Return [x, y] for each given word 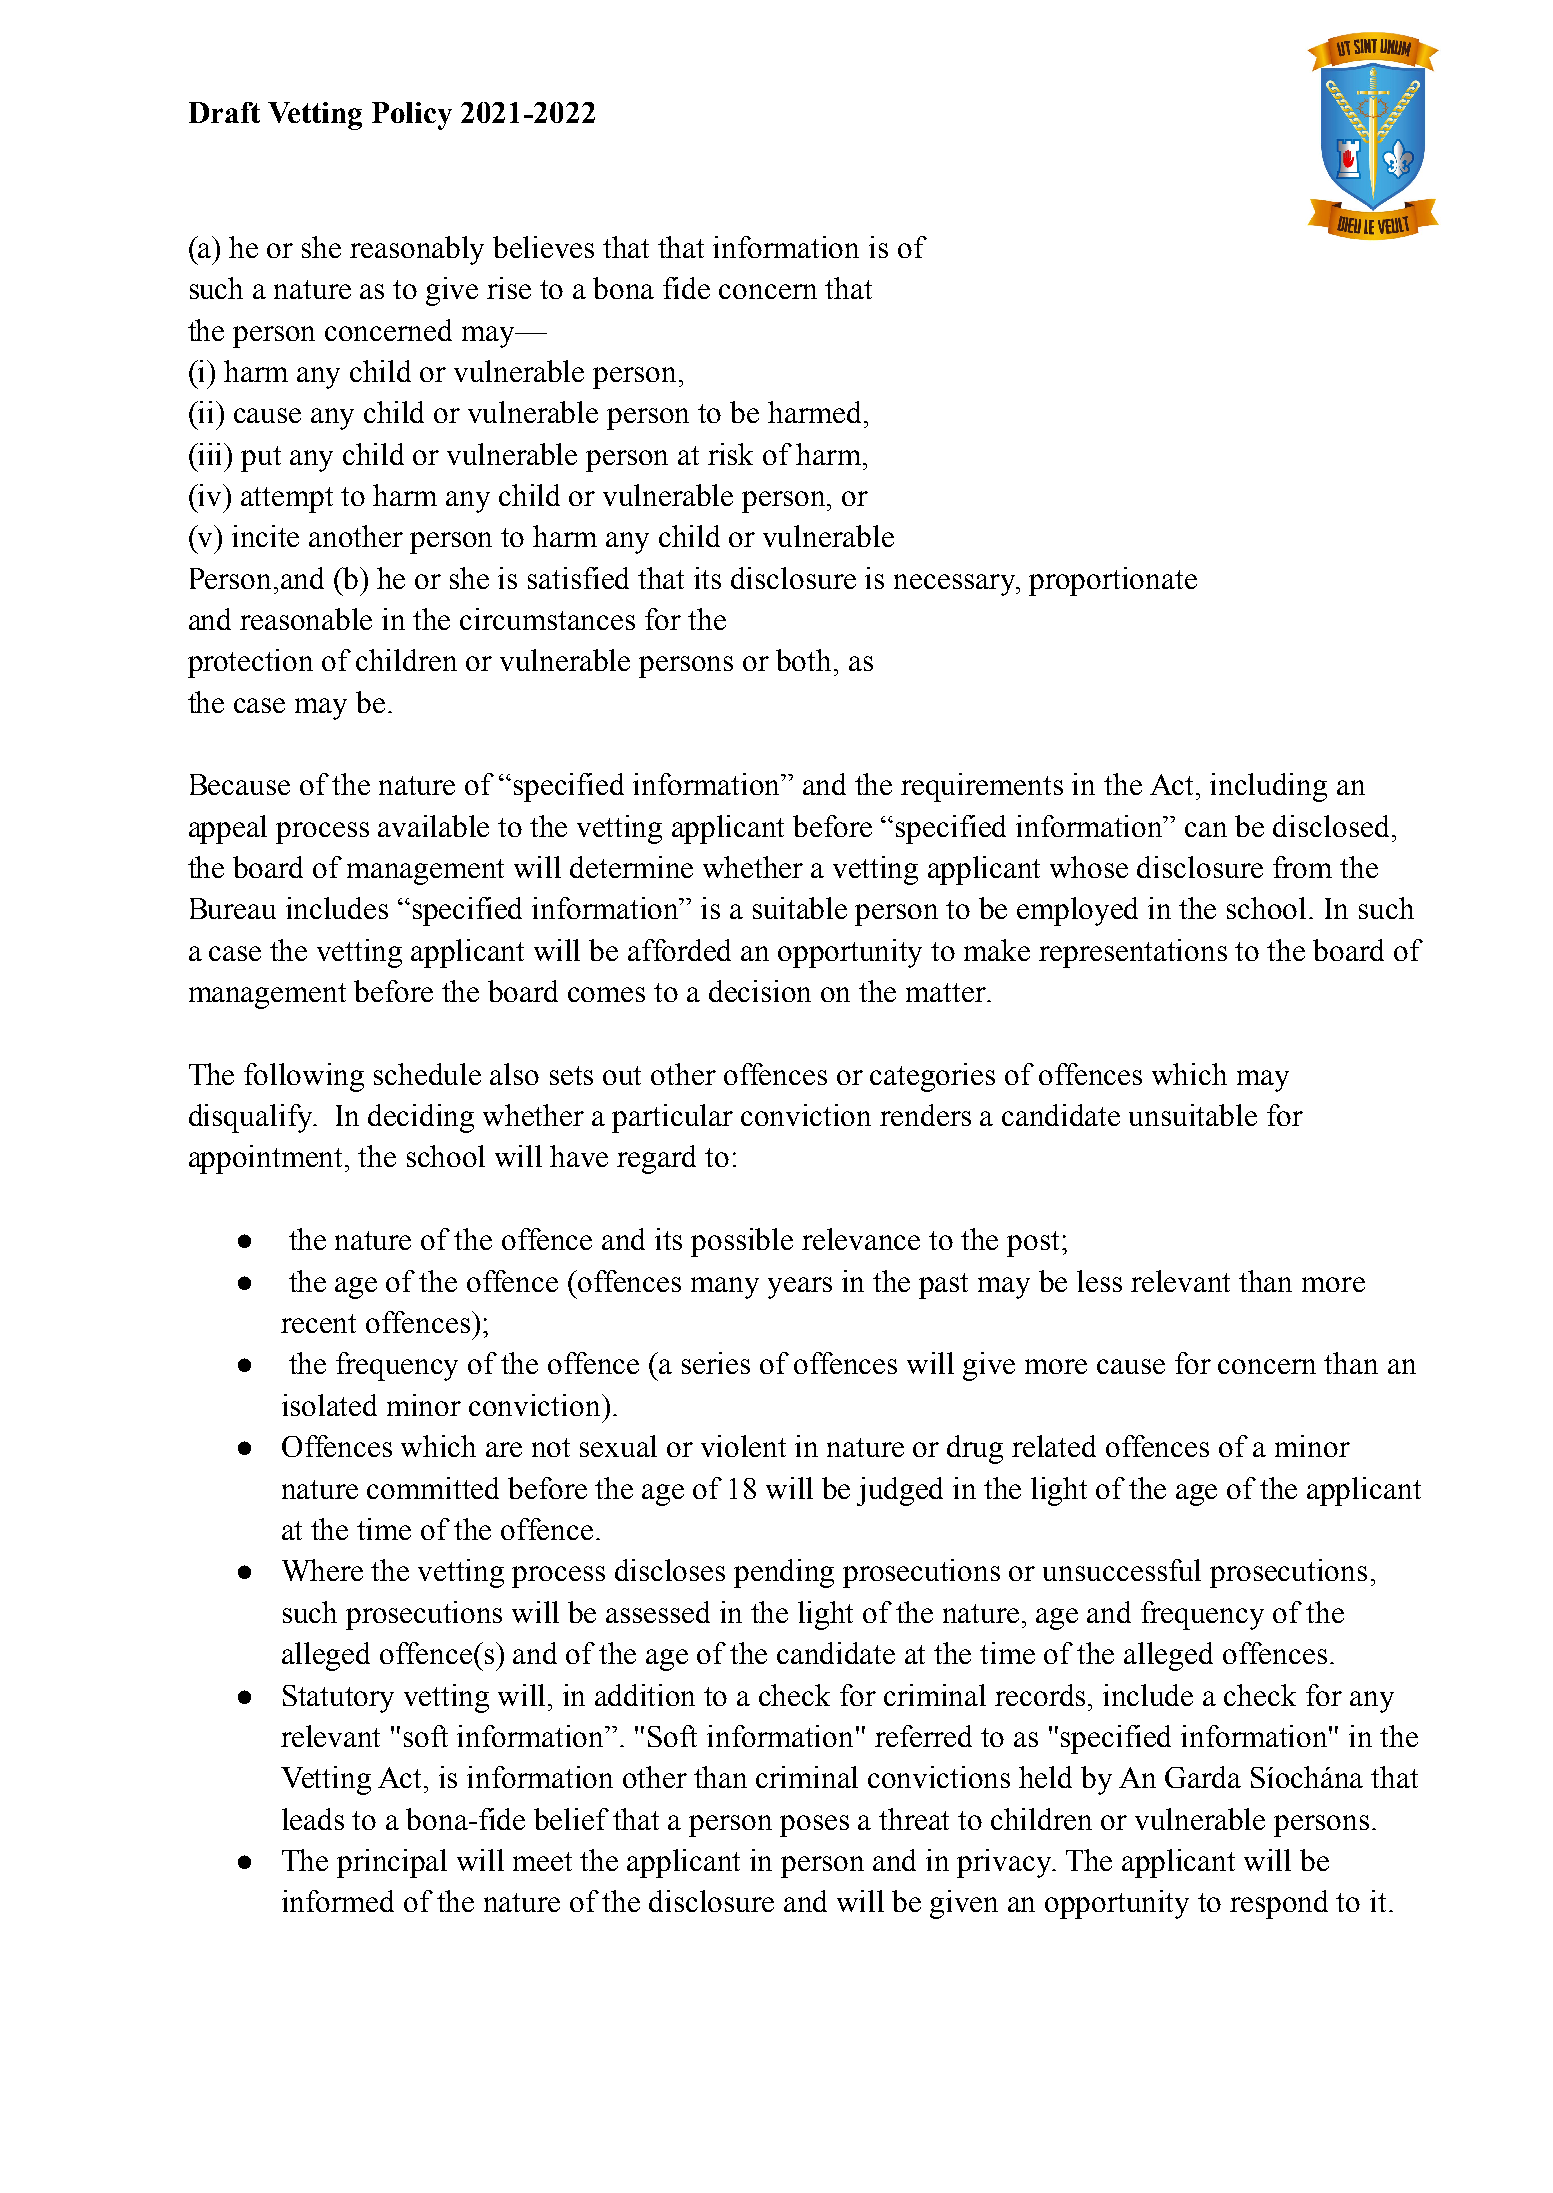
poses [814, 1826]
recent [318, 1323]
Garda [1203, 1777]
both [805, 660]
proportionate [1113, 581]
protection [250, 663]
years [800, 1288]
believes [543, 247]
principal [392, 1863]
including [1268, 787]
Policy [412, 116]
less [1099, 1281]
